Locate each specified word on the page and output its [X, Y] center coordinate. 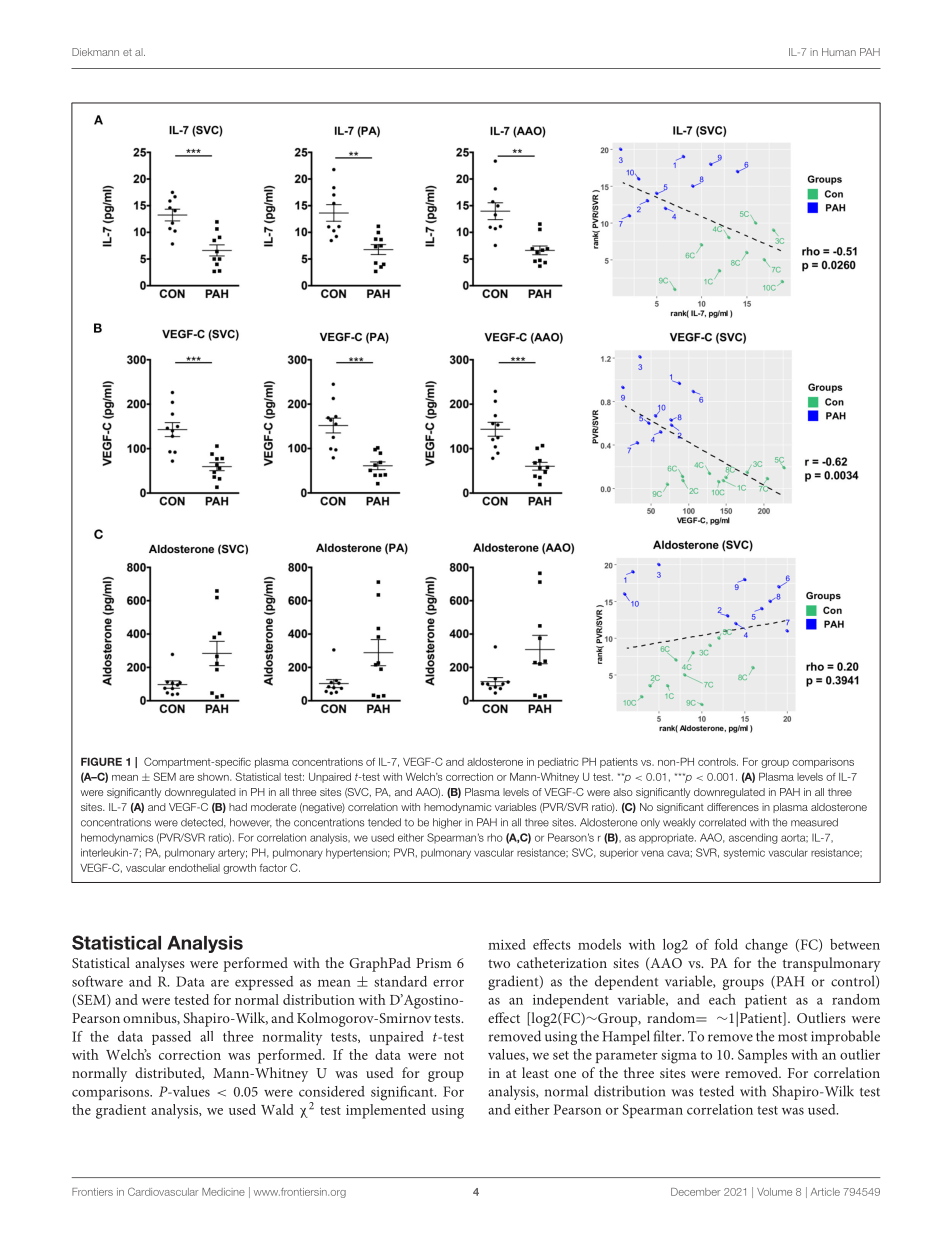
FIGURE [101, 761]
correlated [722, 822]
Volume [774, 1192]
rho [495, 837]
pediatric [558, 763]
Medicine [223, 1192]
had [238, 807]
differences [733, 807]
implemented [386, 1111]
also [623, 792]
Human [839, 52]
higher [447, 823]
